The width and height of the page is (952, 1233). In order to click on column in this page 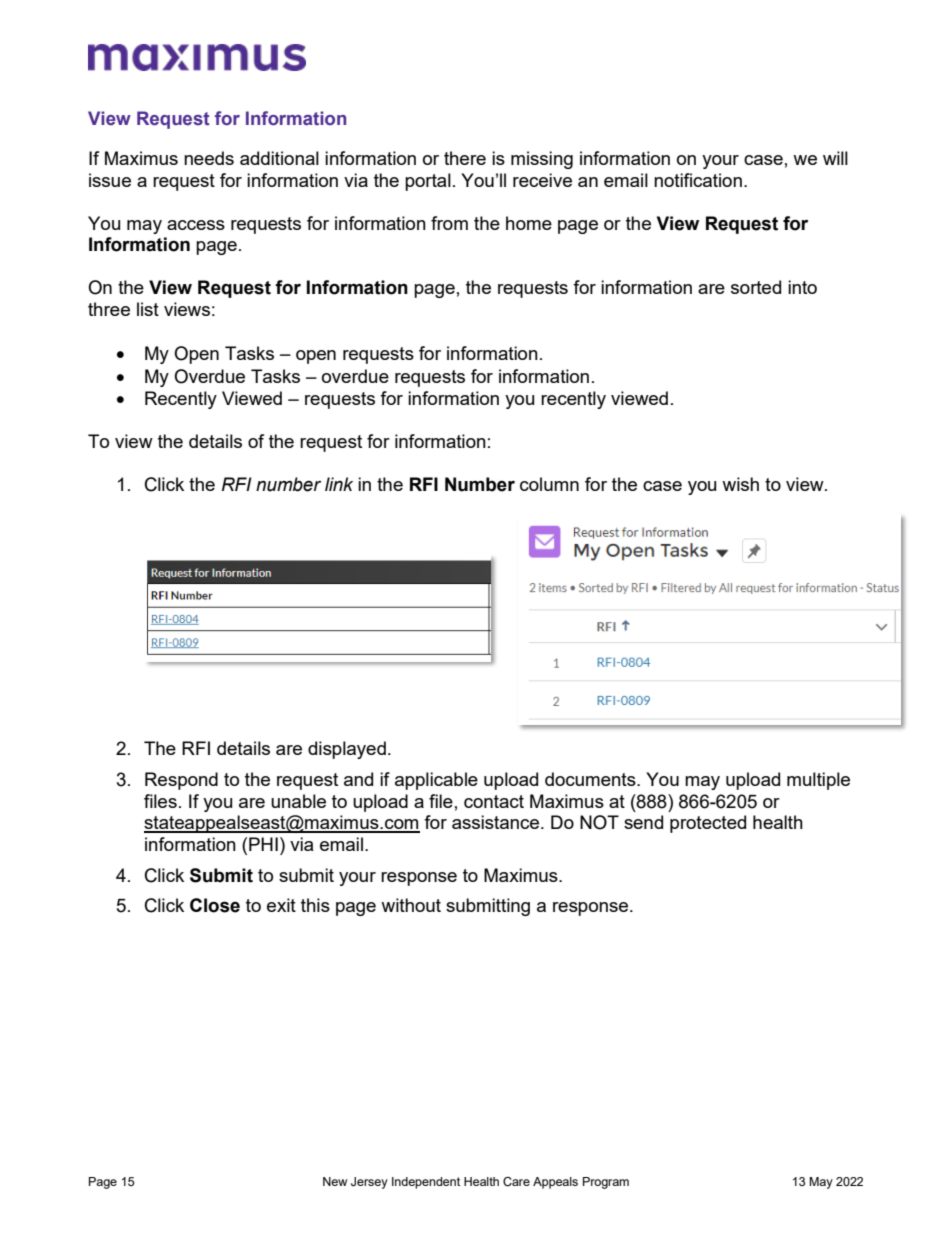, I will do `click(549, 484)`.
